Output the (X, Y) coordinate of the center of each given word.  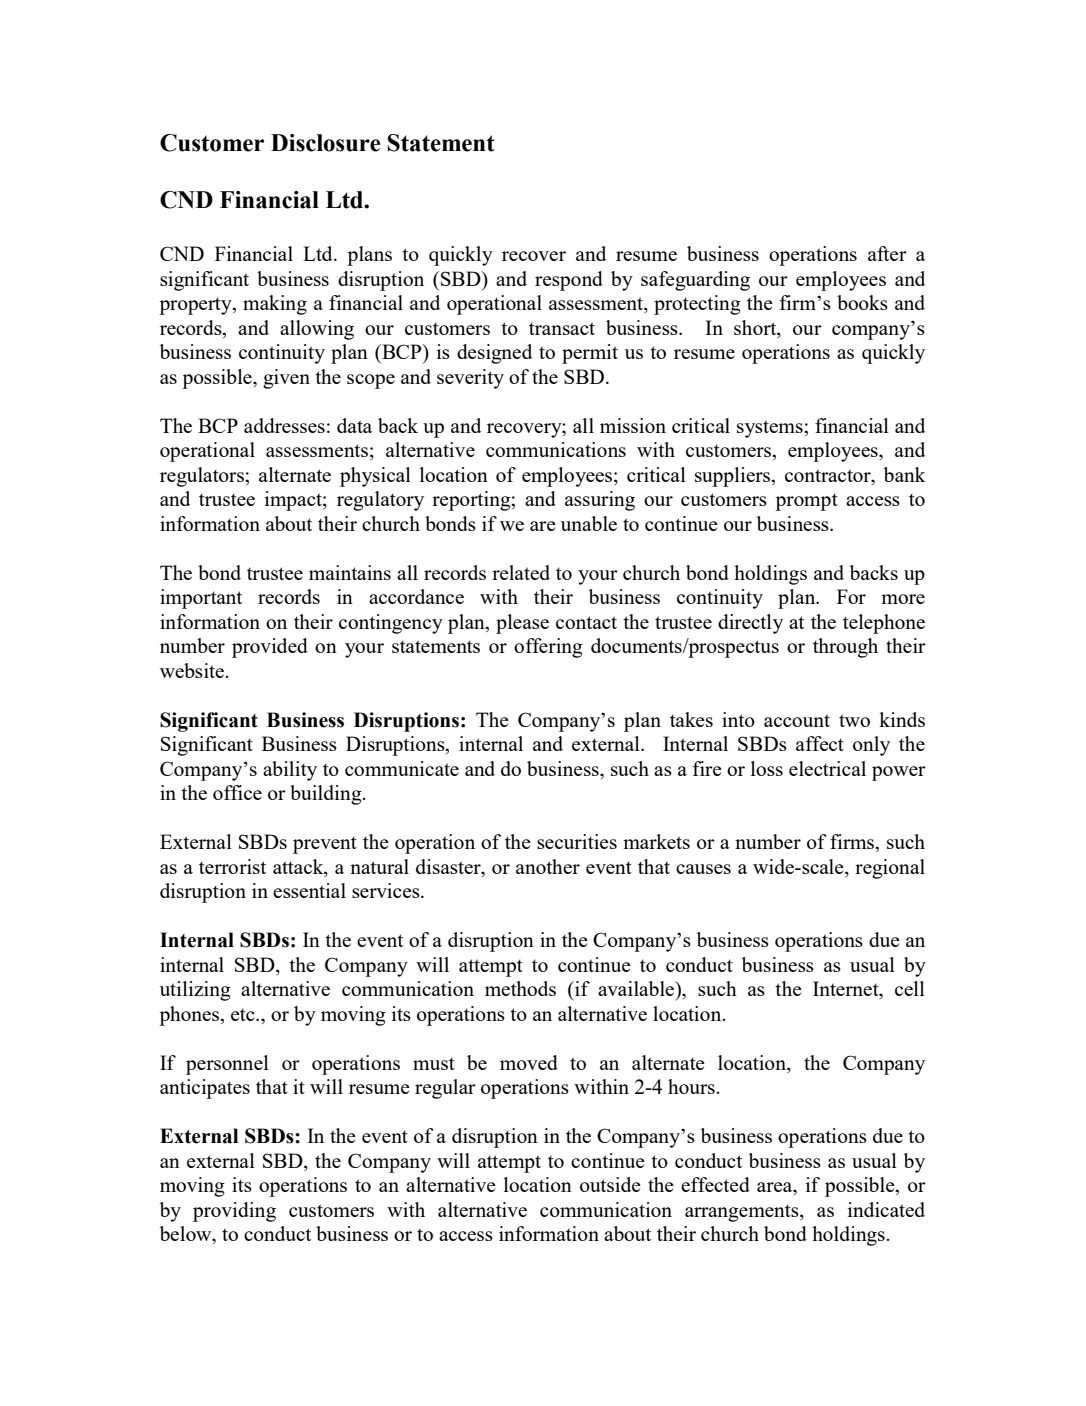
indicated (886, 1209)
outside (610, 1184)
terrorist (232, 866)
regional (890, 869)
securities (577, 841)
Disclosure (325, 143)
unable (589, 523)
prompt (806, 502)
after (887, 253)
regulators (203, 477)
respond (569, 281)
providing (234, 1212)
